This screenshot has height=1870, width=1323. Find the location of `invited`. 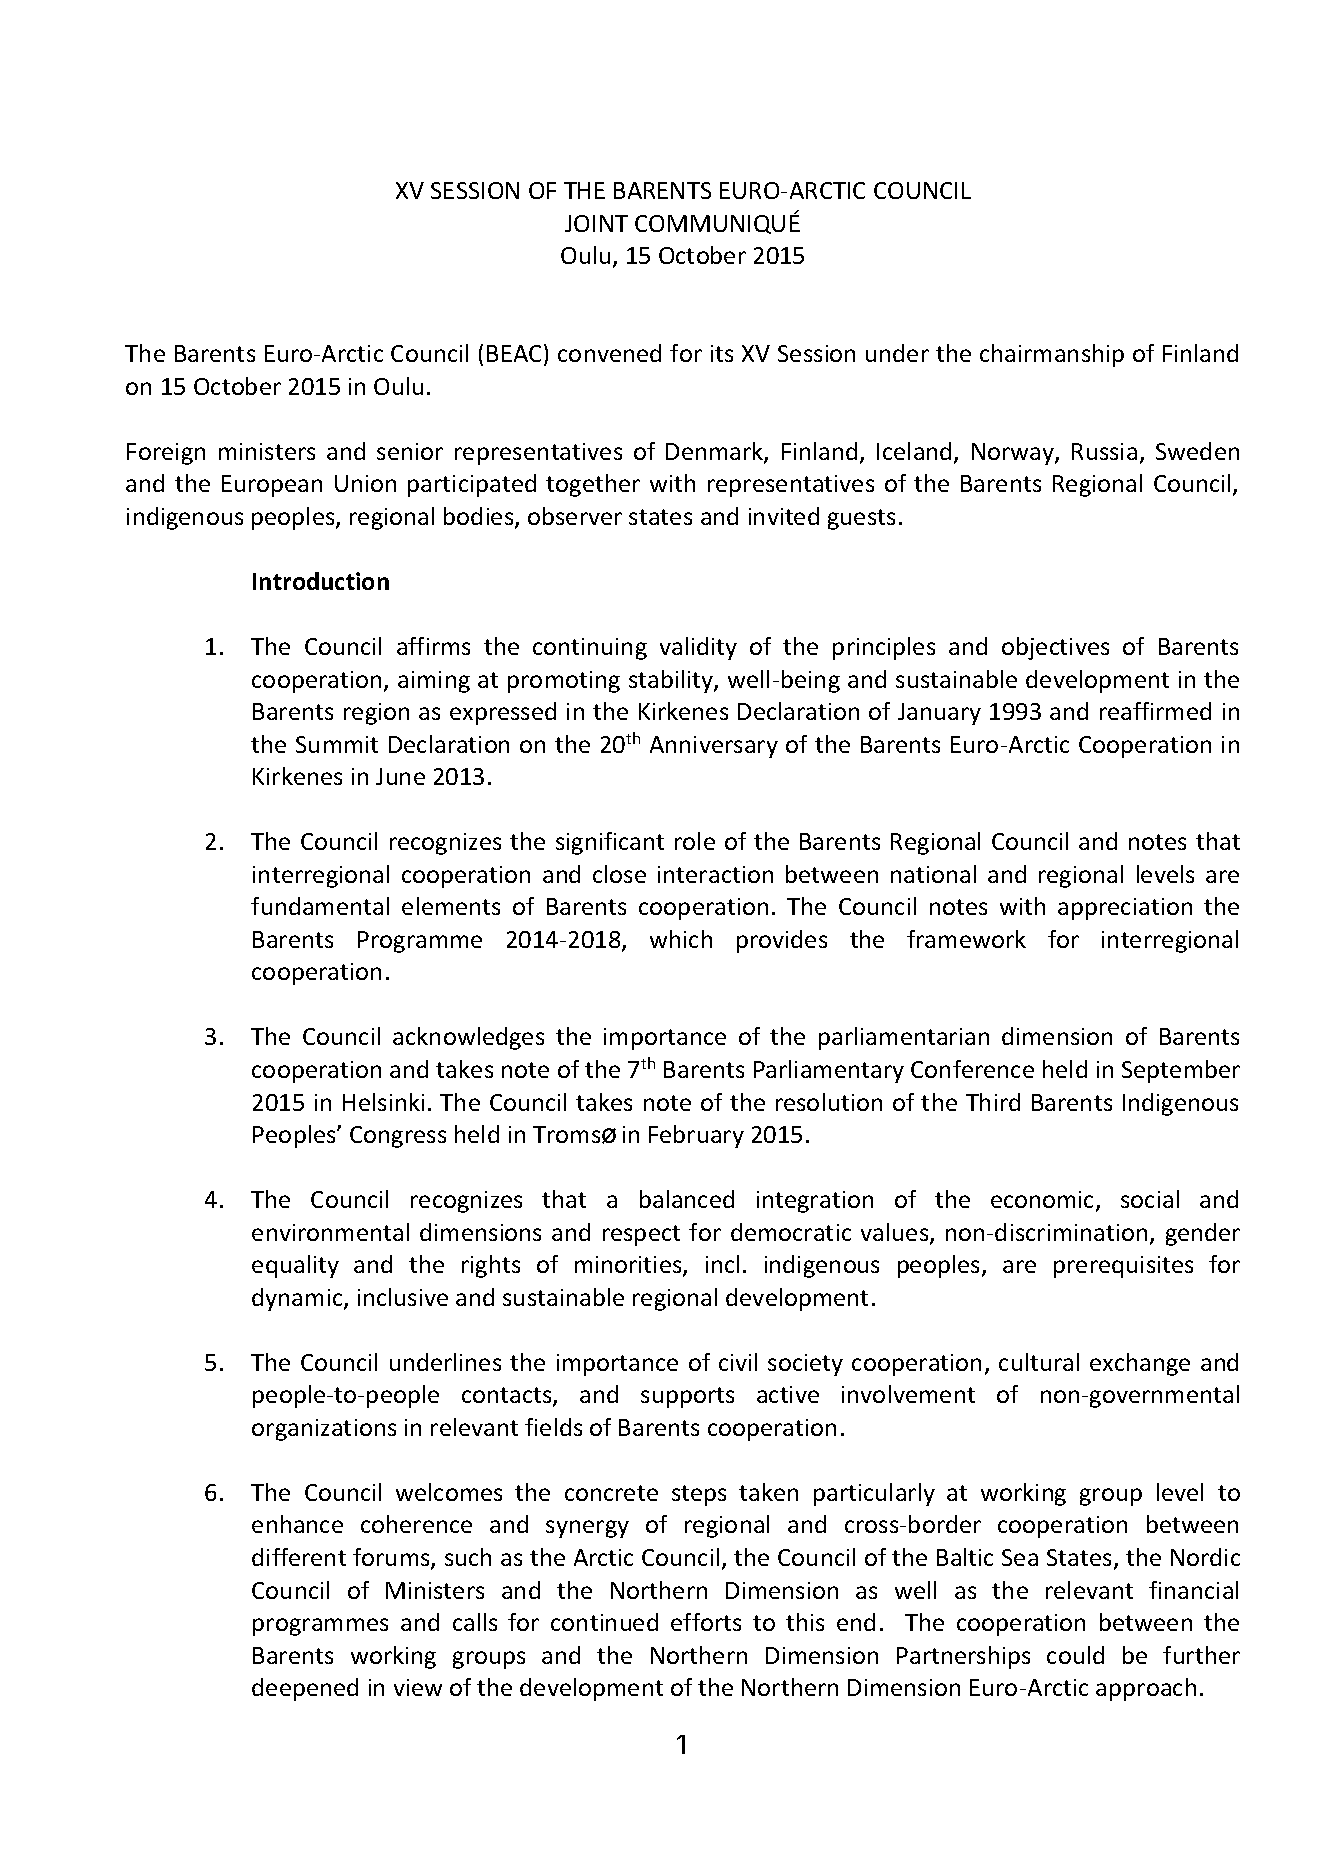

invited is located at coordinates (784, 516).
